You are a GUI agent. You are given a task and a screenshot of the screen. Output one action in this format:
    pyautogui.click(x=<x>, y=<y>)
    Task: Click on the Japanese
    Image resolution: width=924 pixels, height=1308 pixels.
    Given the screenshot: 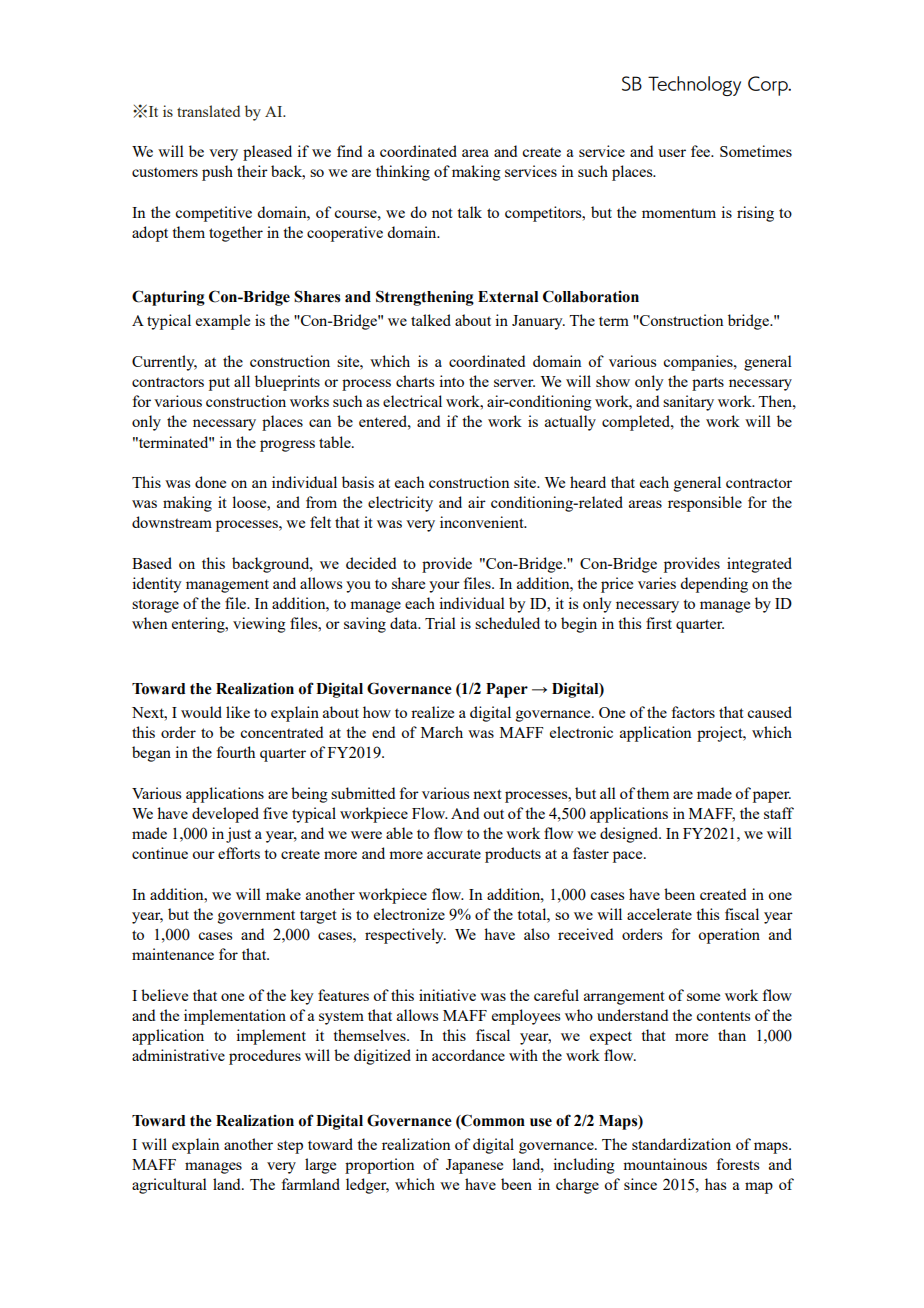 What is the action you would take?
    pyautogui.click(x=474, y=1166)
